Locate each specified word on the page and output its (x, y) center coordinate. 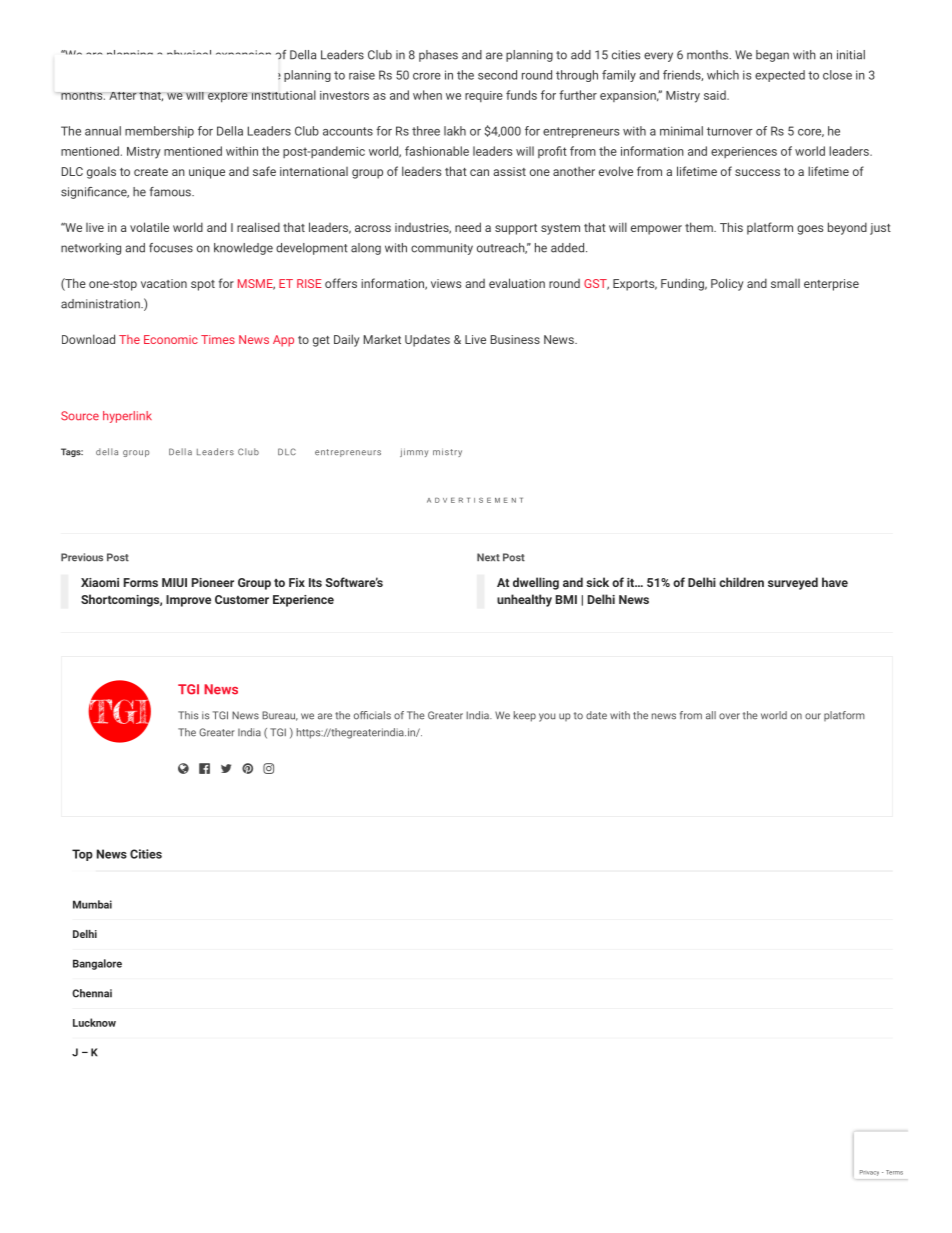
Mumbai (92, 904)
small (785, 283)
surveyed (793, 583)
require (484, 96)
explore (228, 97)
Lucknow (94, 1022)
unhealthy (524, 600)
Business (515, 339)
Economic (171, 339)
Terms (894, 1172)
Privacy (869, 1173)
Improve (188, 601)
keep (525, 716)
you (547, 717)
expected (780, 76)
